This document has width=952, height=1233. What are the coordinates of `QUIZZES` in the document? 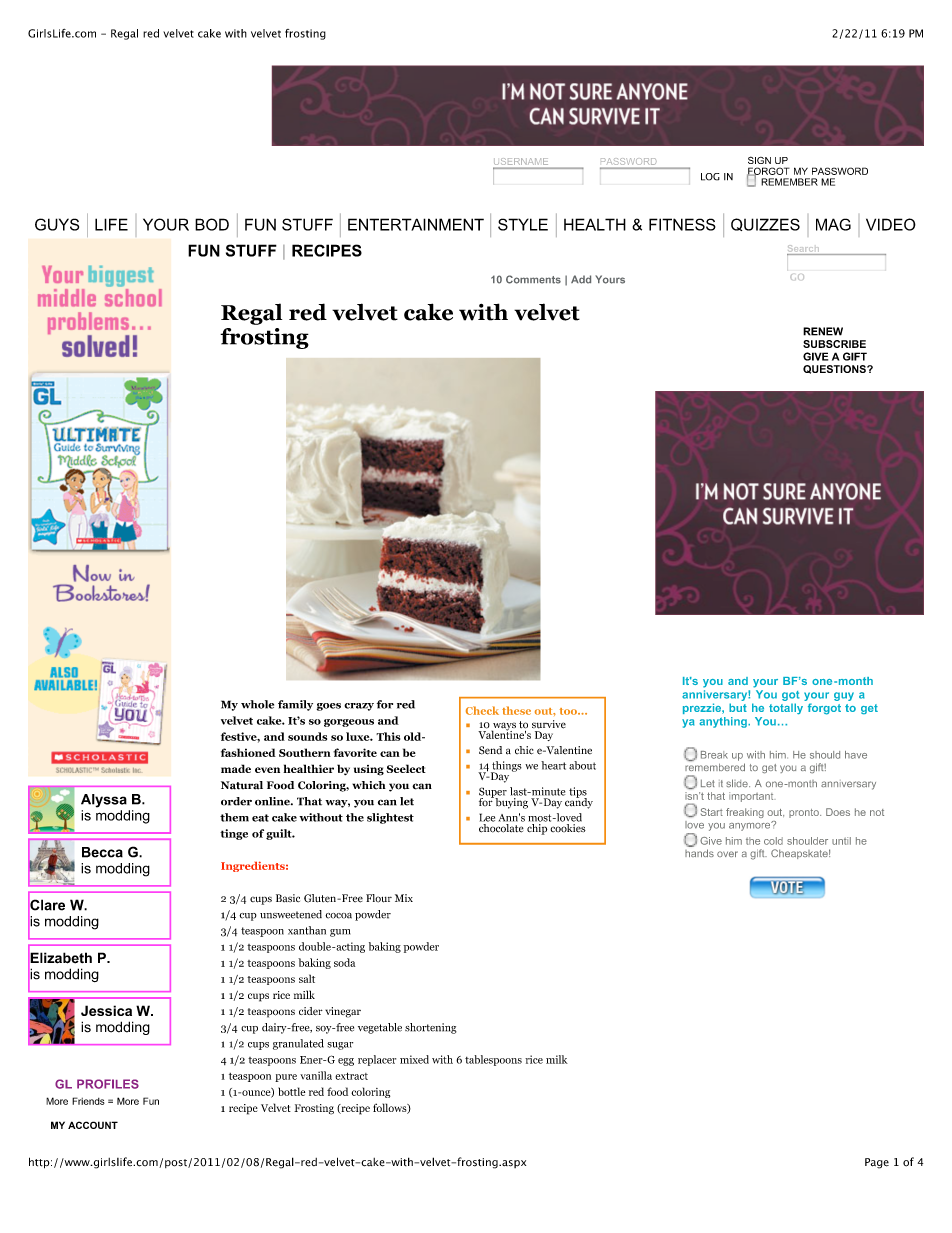 It's located at (765, 224).
